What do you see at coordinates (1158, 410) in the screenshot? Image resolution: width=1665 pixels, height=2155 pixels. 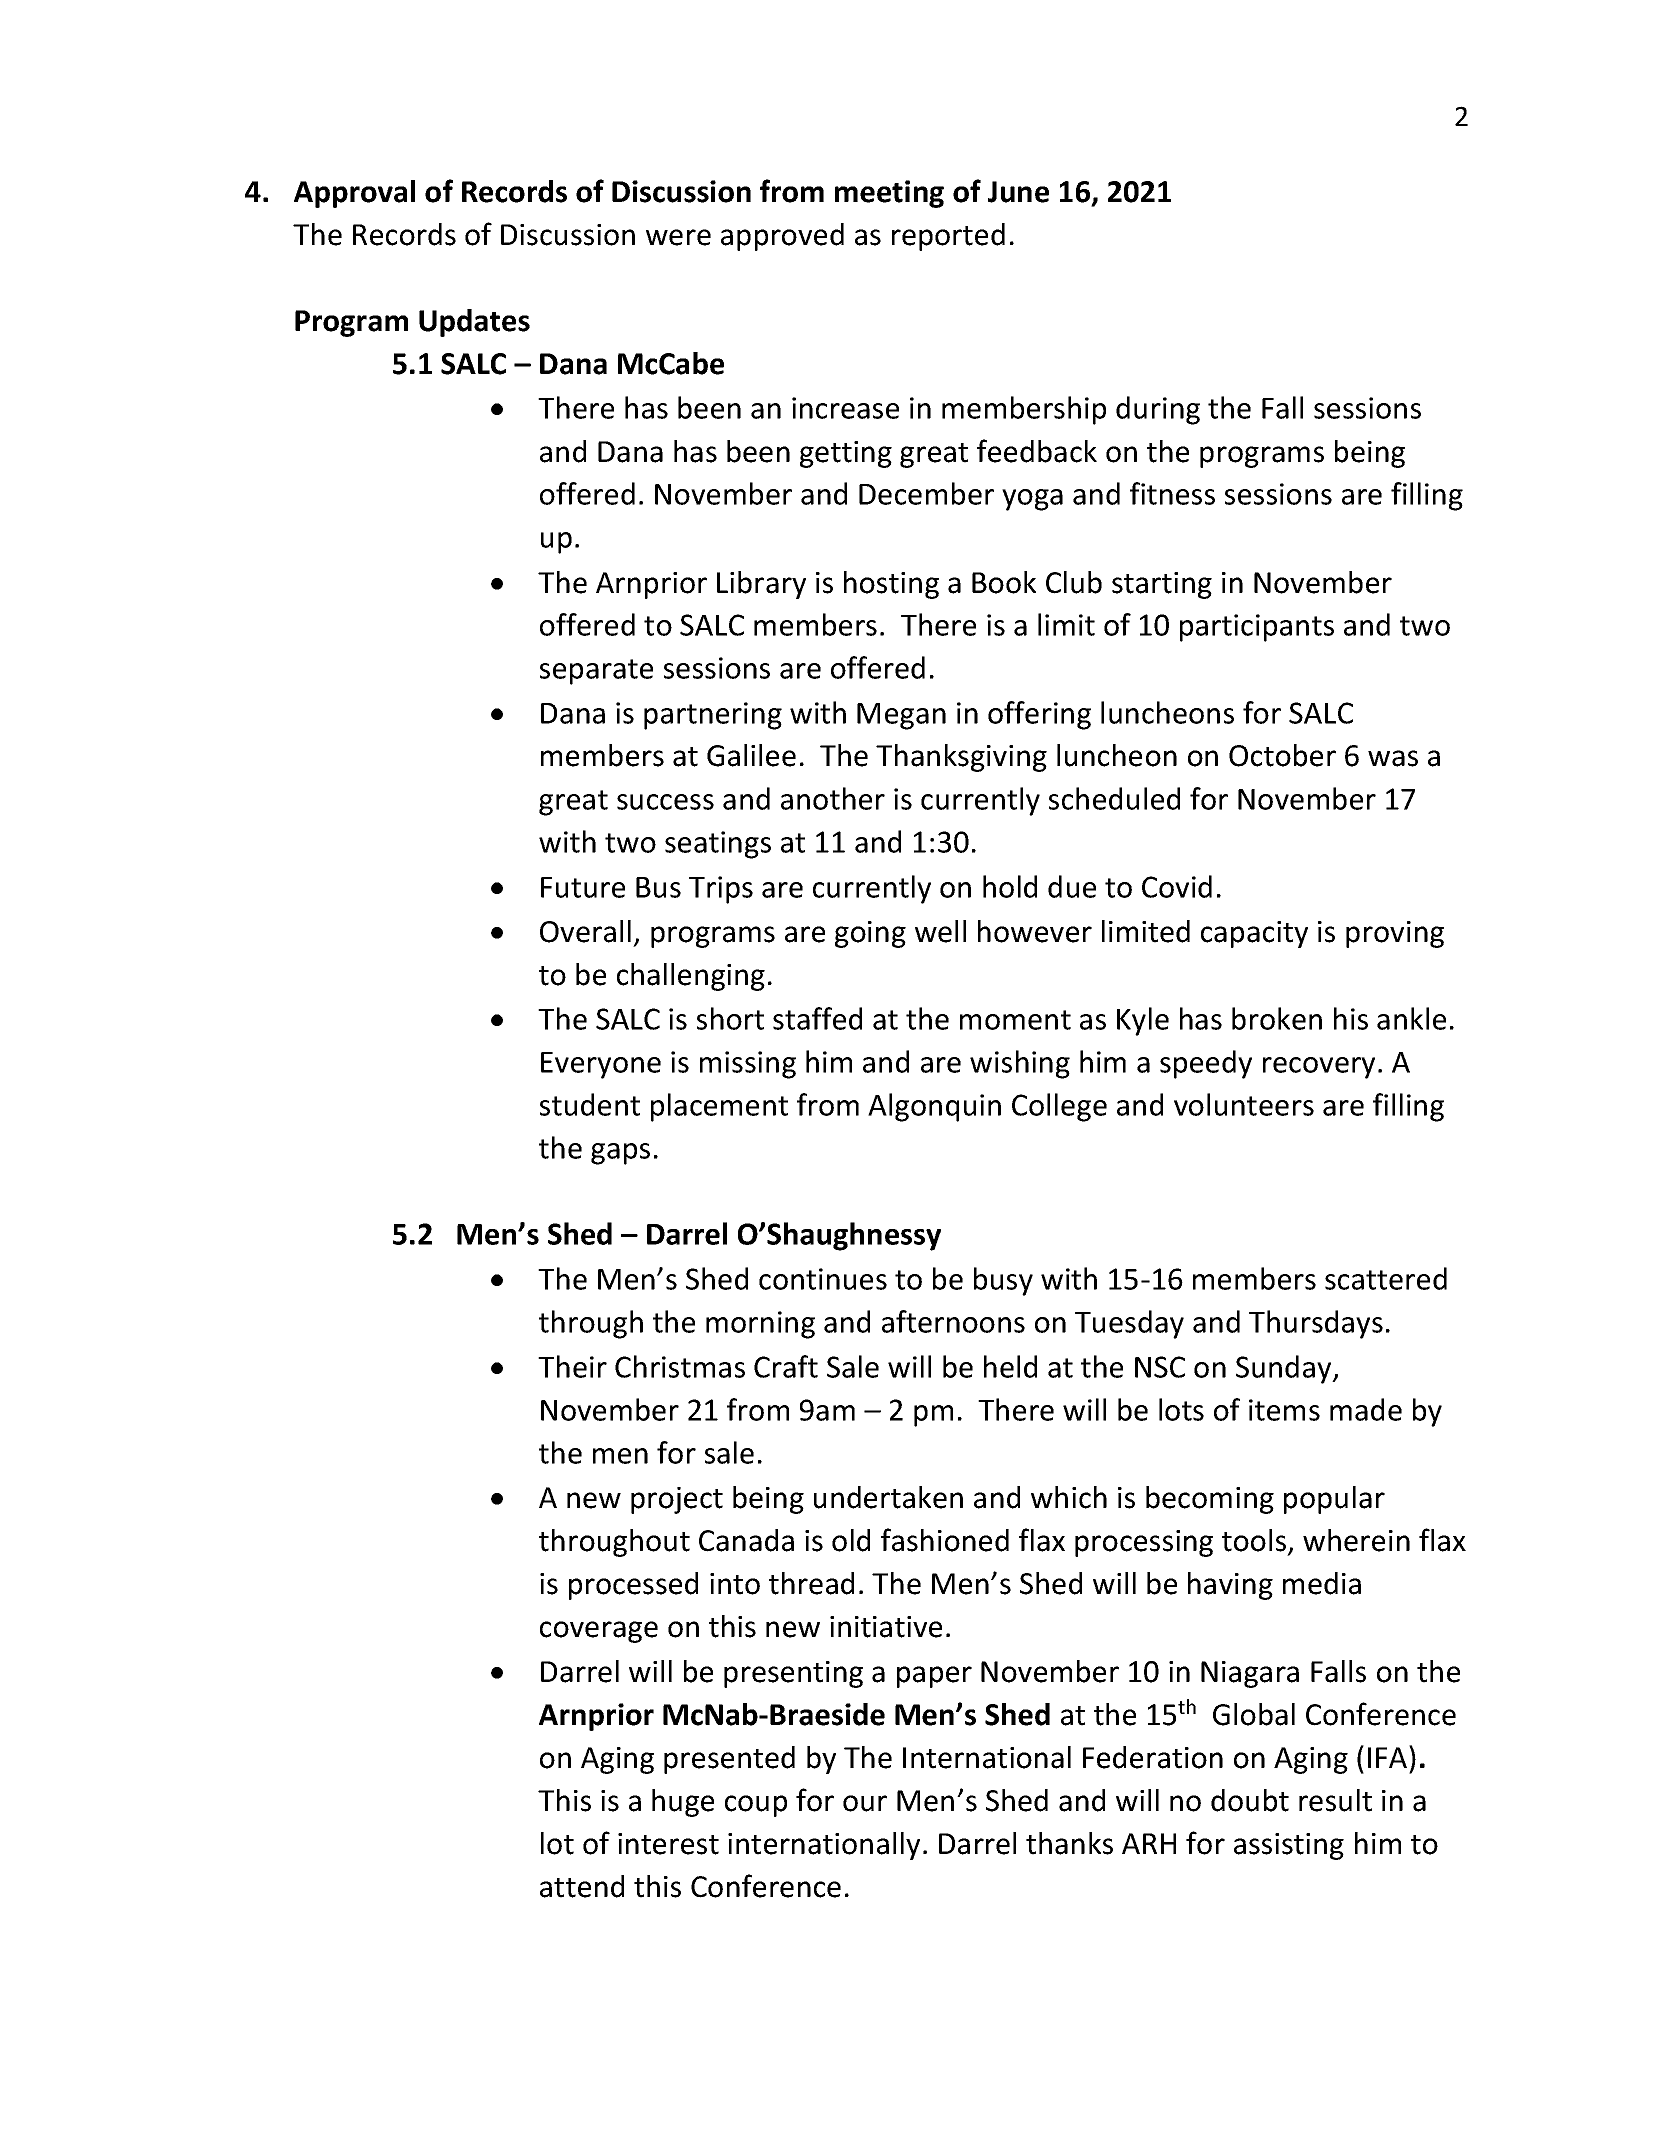 I see `during` at bounding box center [1158, 410].
